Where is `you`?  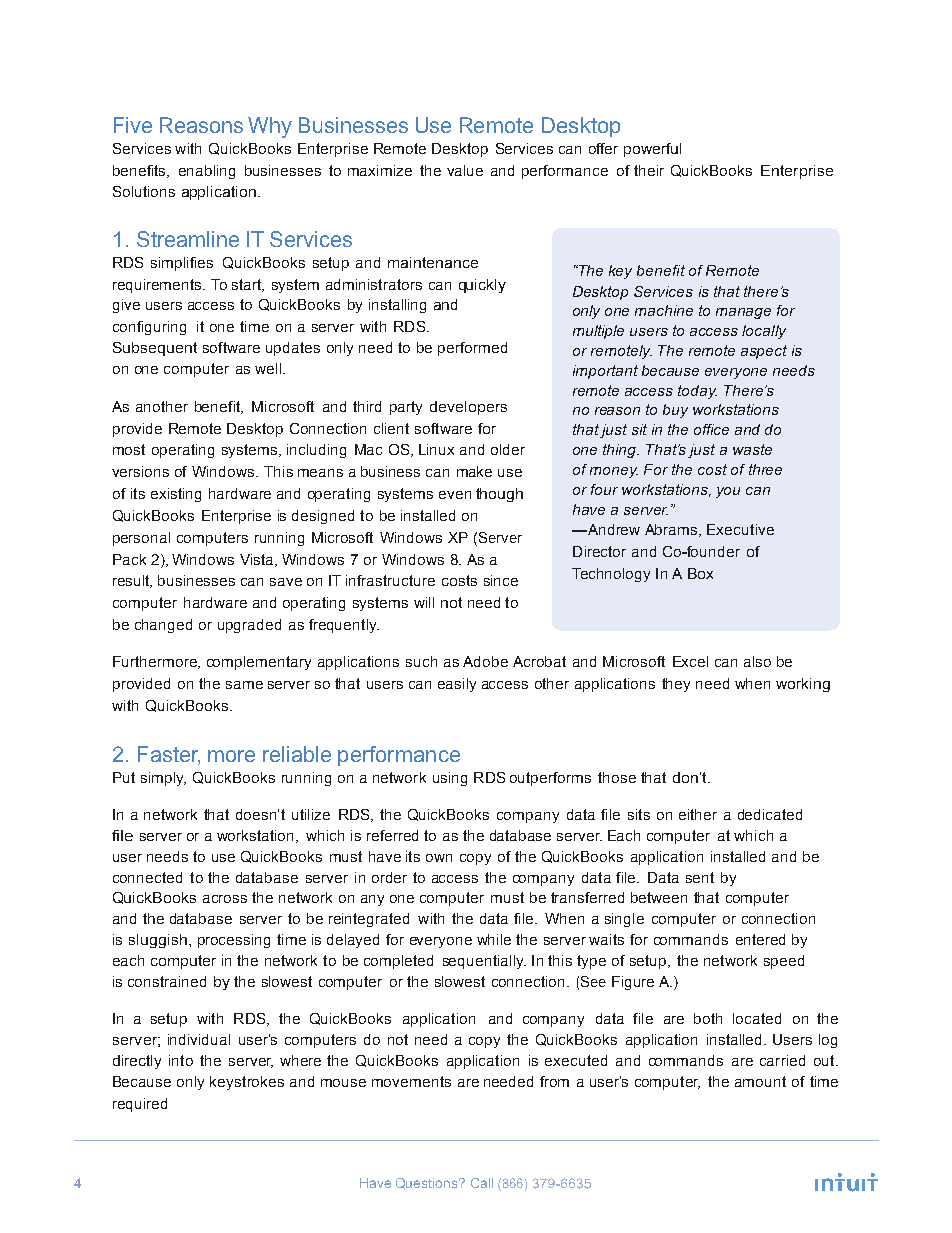
you is located at coordinates (728, 492).
